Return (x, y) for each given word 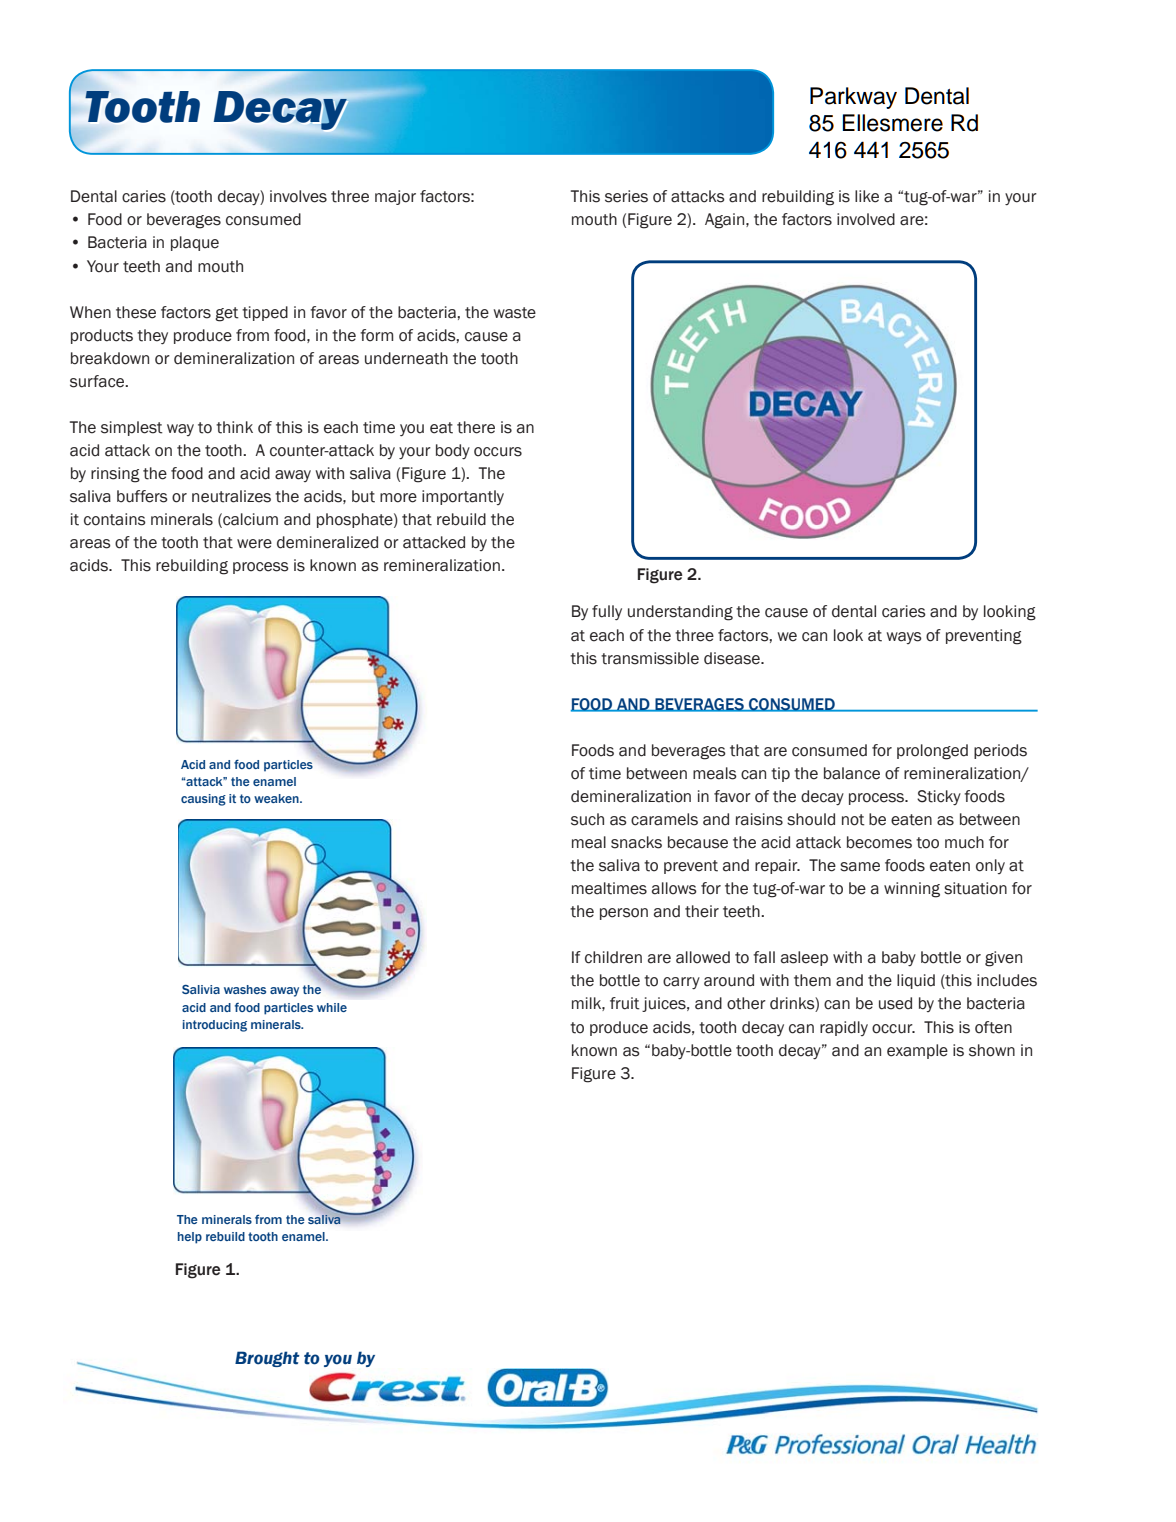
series (626, 196)
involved (866, 219)
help (190, 1238)
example (917, 1051)
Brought (267, 1359)
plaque (195, 243)
